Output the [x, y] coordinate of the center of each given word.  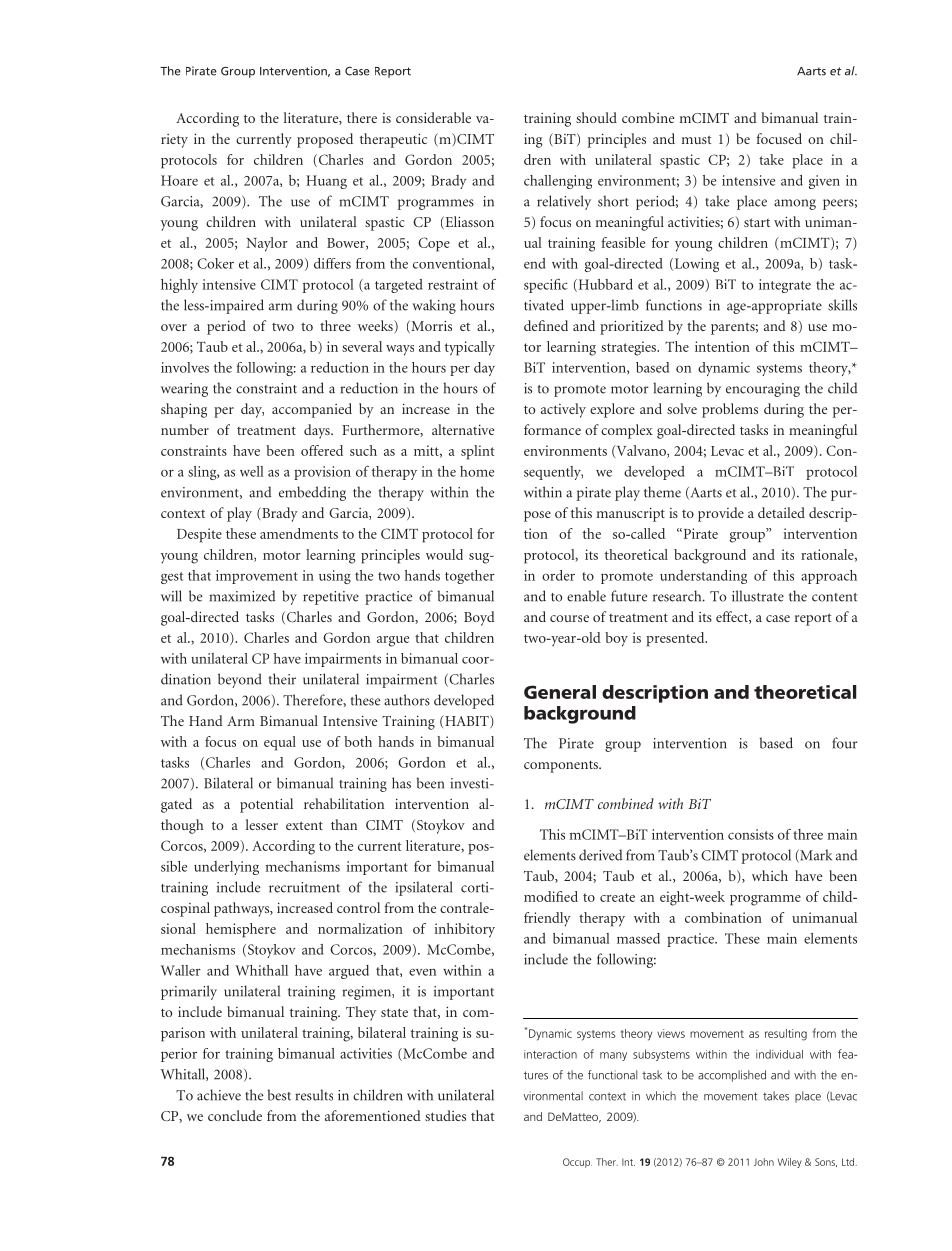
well [252, 471]
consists [751, 834]
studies [445, 1115]
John [764, 1162]
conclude [235, 1115]
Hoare [179, 180]
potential [266, 805]
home [477, 471]
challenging [558, 182]
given [824, 182]
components [562, 767]
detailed [781, 512]
